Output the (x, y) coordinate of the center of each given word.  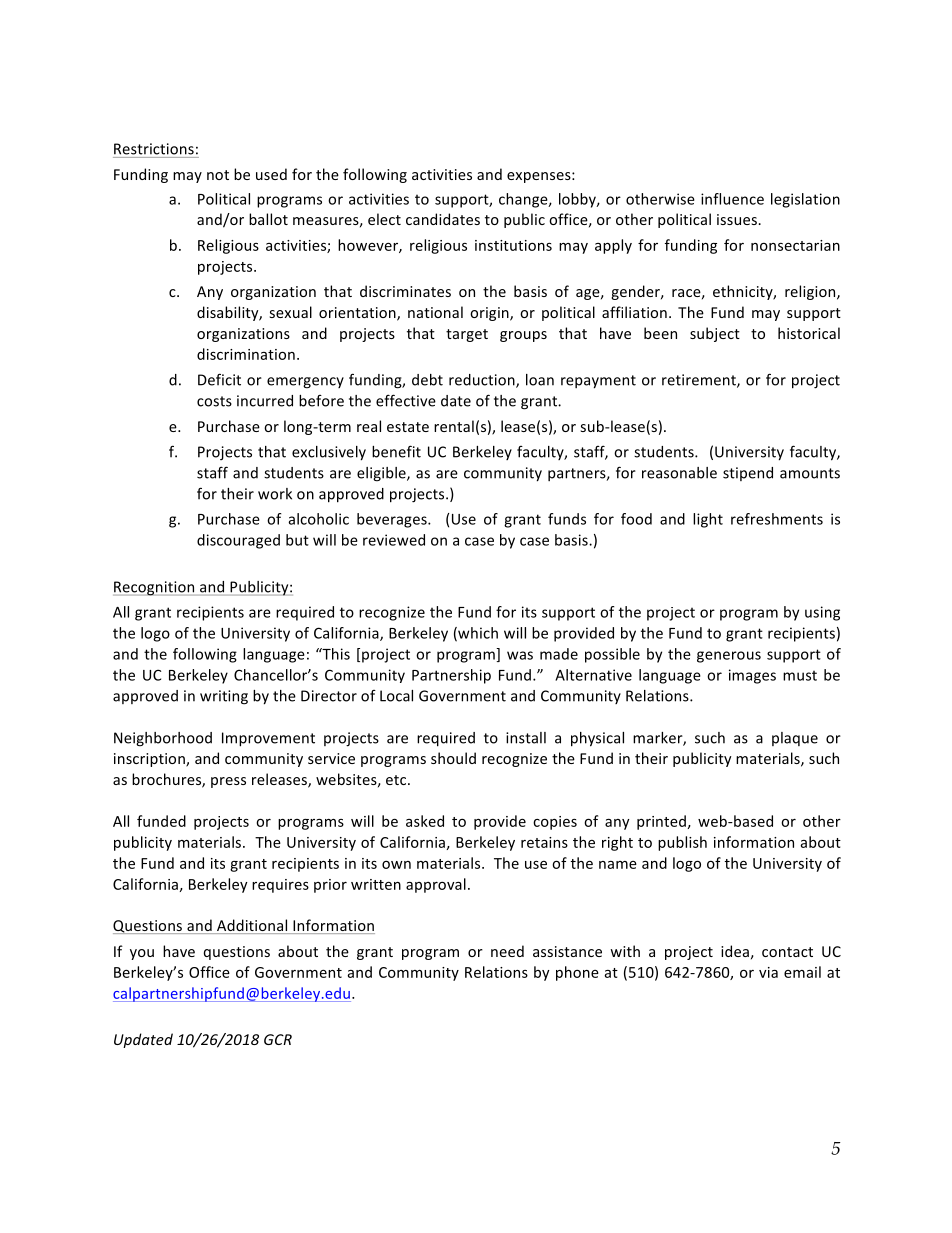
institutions (513, 245)
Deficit (219, 379)
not (218, 175)
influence (732, 199)
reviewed (394, 540)
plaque (795, 739)
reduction (483, 381)
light (708, 520)
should (453, 758)
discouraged (238, 541)
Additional (252, 926)
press (228, 782)
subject (715, 334)
